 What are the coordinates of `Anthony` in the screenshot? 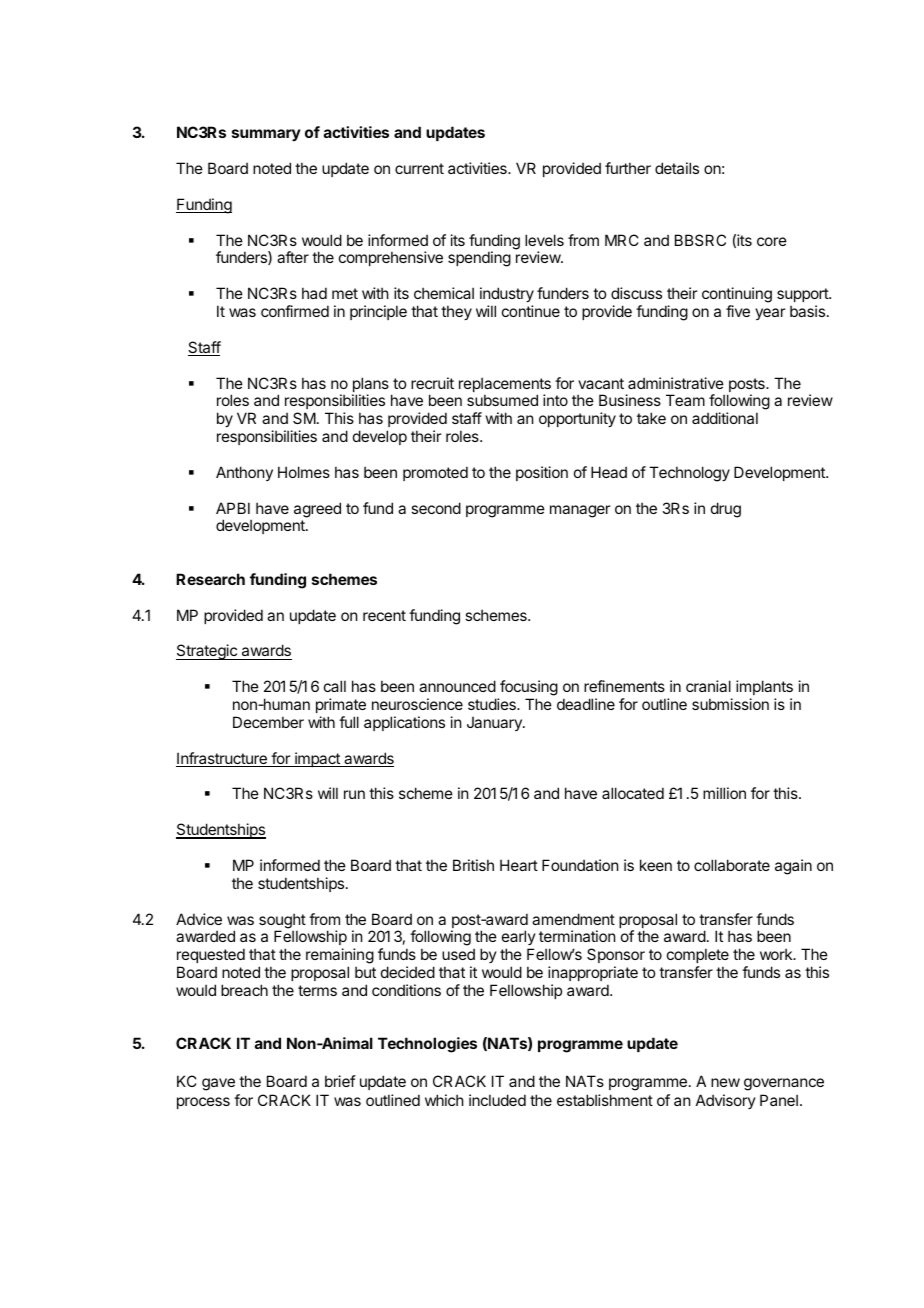 It's located at (244, 473).
